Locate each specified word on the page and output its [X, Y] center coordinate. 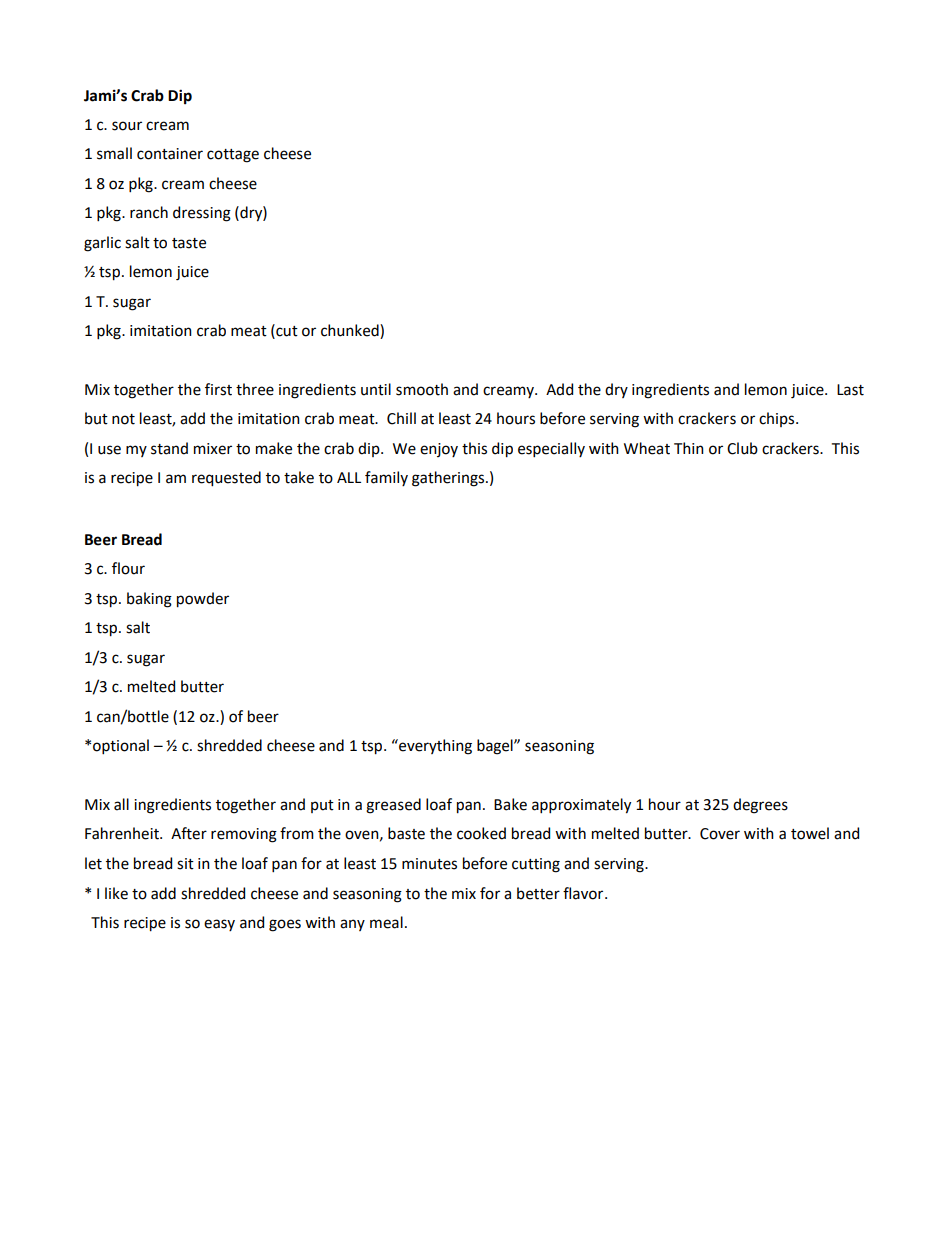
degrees [760, 806]
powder [203, 600]
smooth [422, 389]
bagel [496, 747]
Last [850, 390]
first [218, 389]
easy [219, 925]
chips [778, 419]
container [170, 154]
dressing [202, 214]
